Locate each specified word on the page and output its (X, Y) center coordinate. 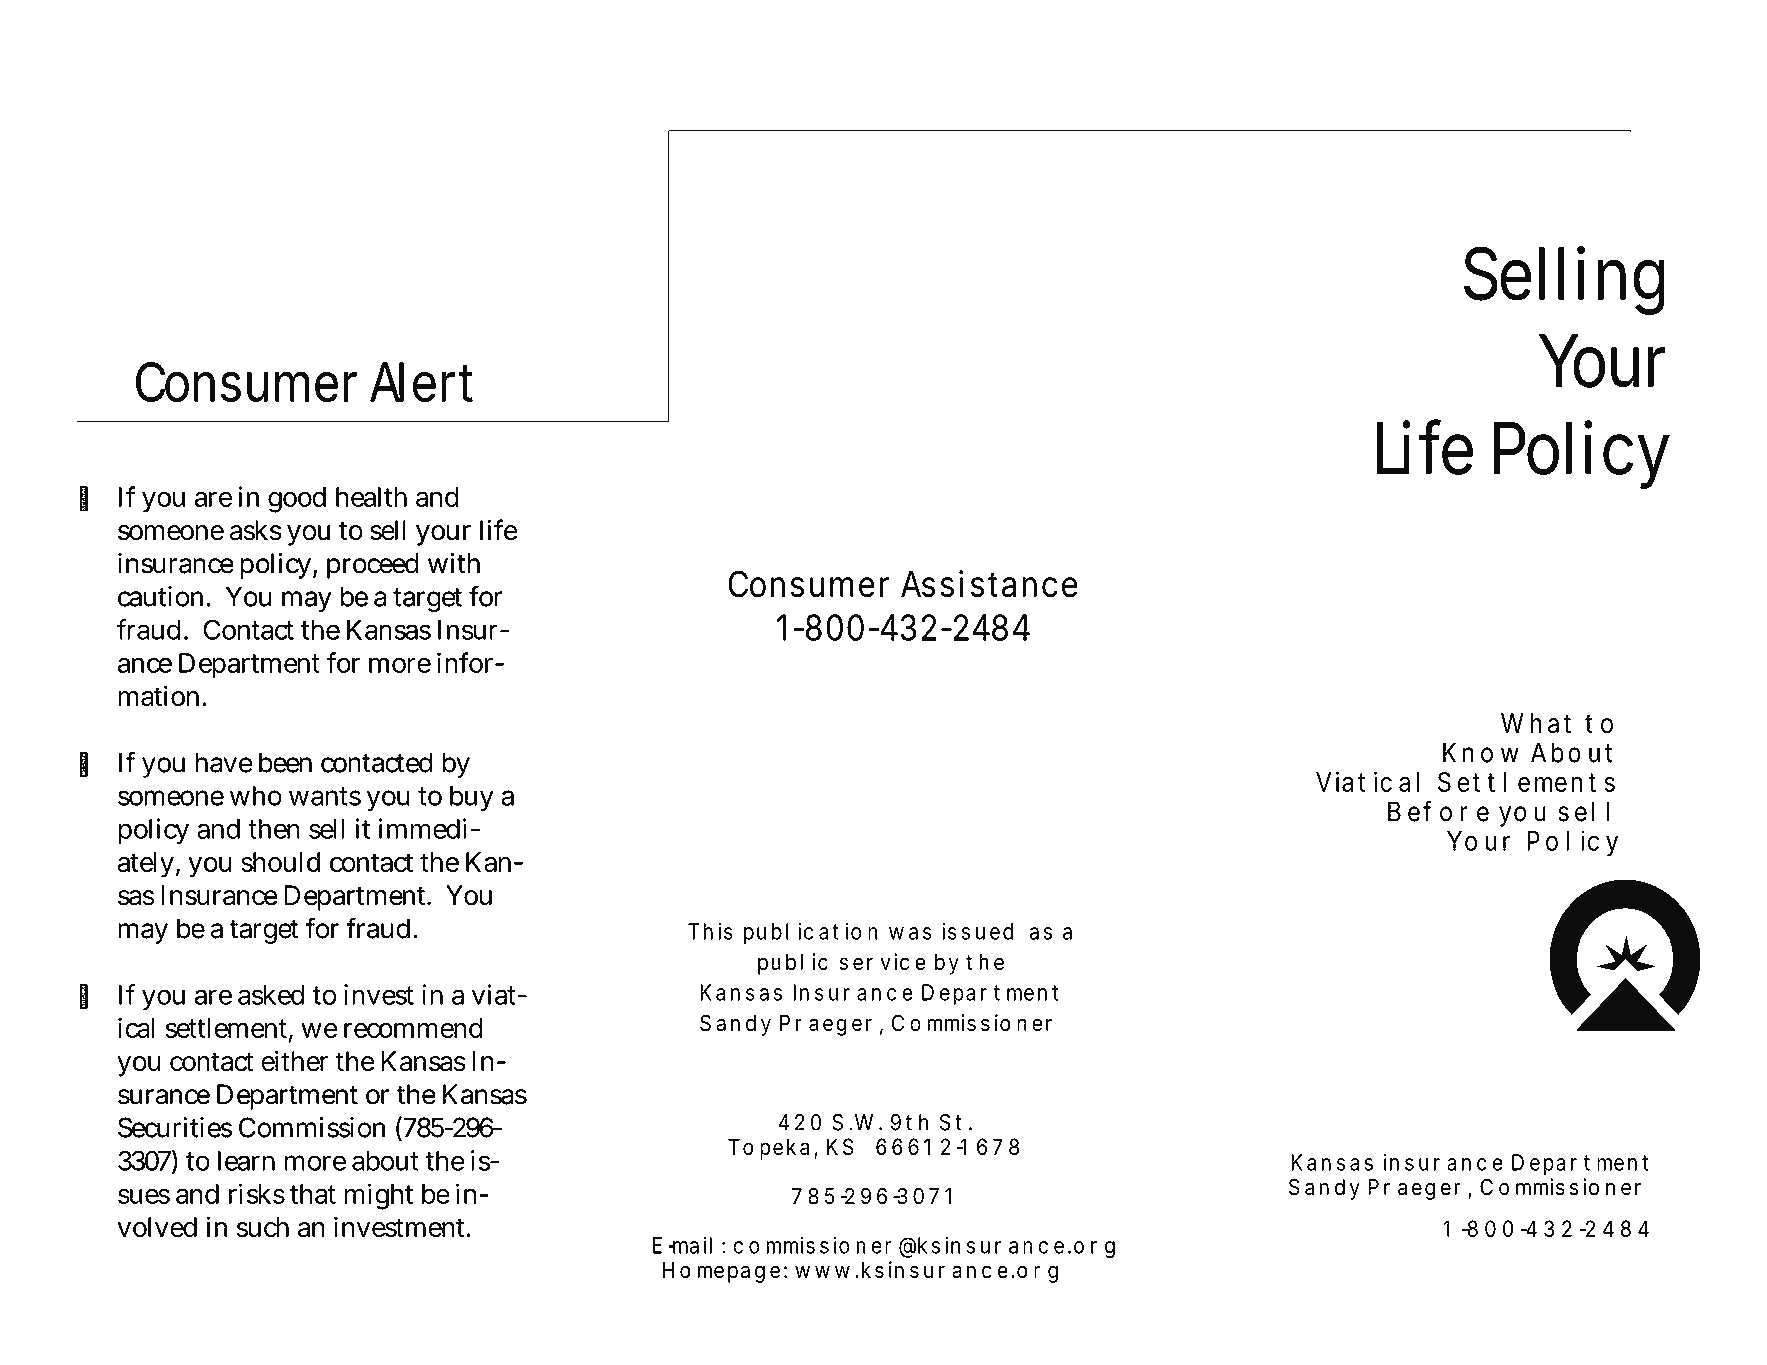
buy (472, 798)
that (313, 1194)
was (910, 933)
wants (325, 796)
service (883, 962)
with (454, 563)
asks (256, 530)
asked (271, 995)
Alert (421, 382)
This (710, 931)
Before (1438, 811)
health (371, 497)
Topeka (771, 1149)
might (379, 1196)
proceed (372, 566)
